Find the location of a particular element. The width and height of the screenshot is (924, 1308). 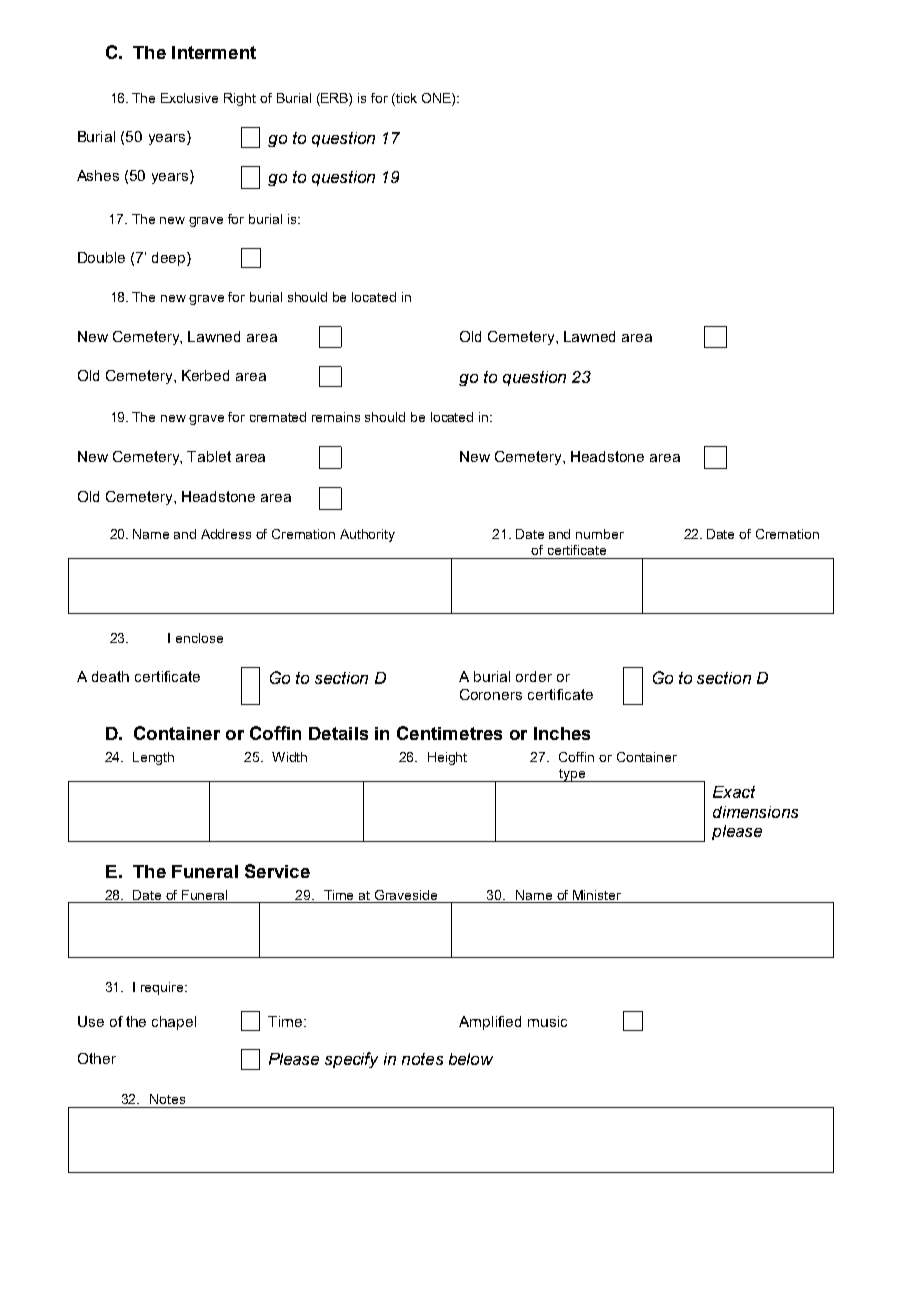

Exclusive is located at coordinates (189, 98).
